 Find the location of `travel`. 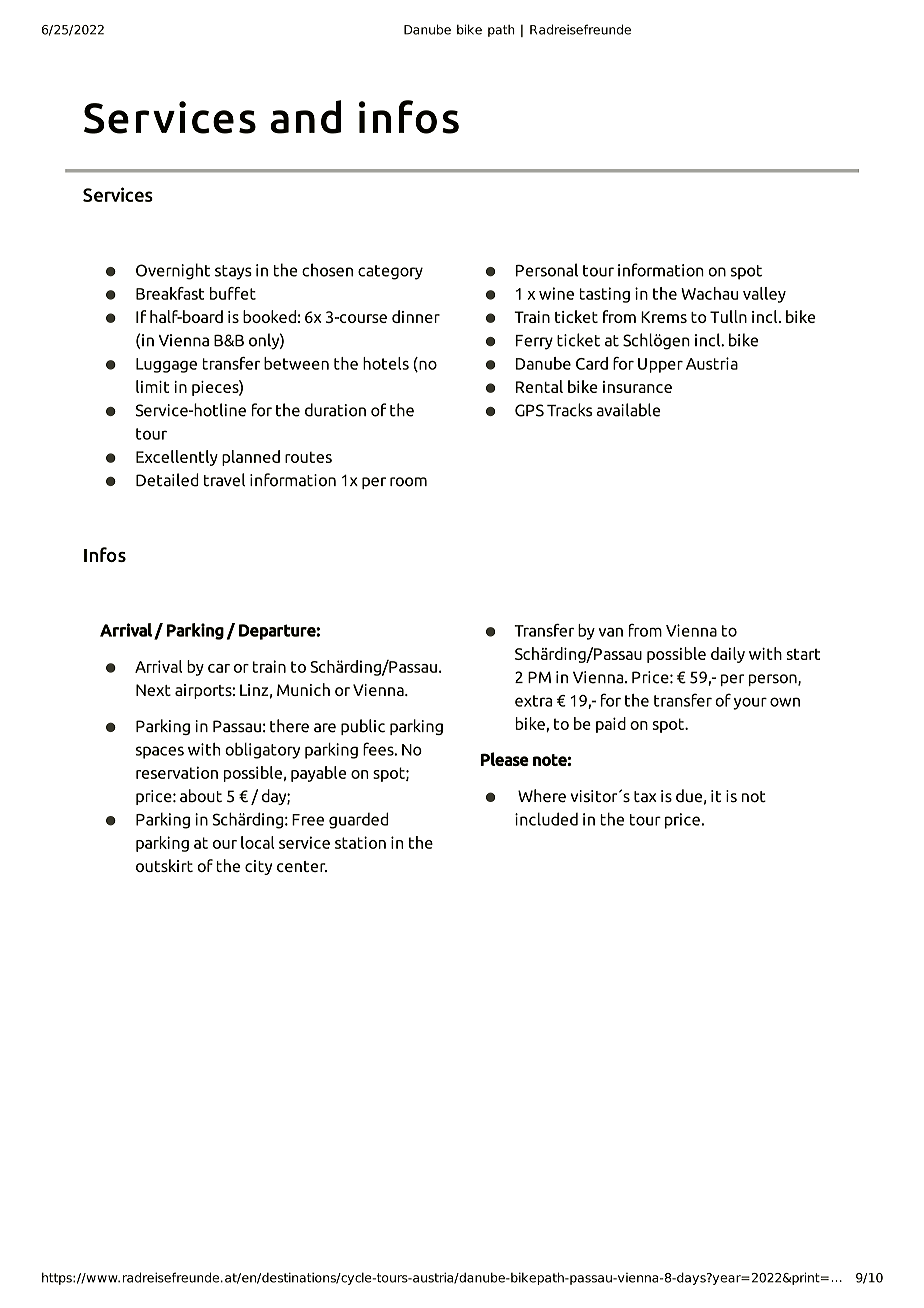

travel is located at coordinates (224, 480).
